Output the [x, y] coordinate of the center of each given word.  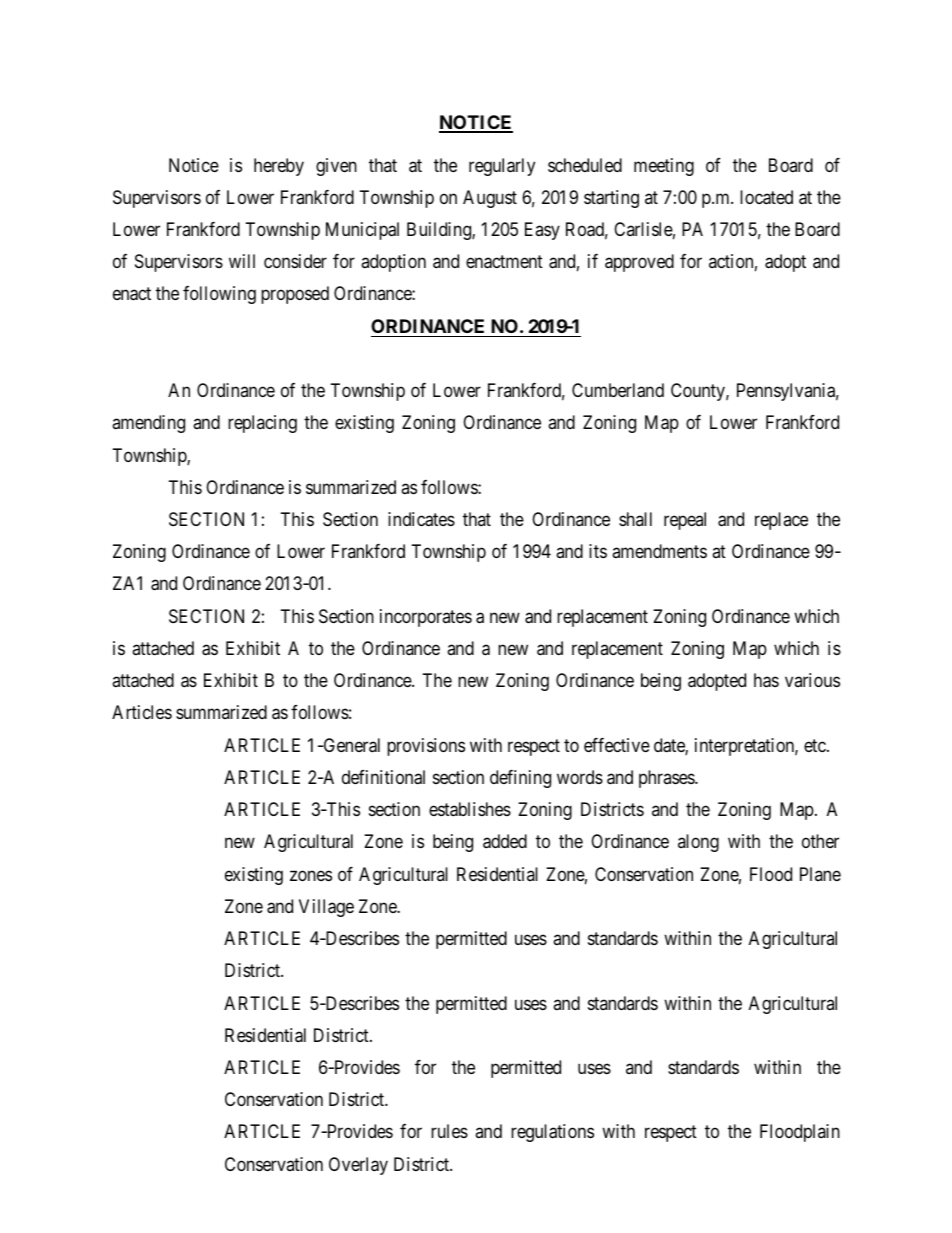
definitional [383, 777]
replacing [262, 424]
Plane [820, 874]
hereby [279, 167]
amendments [659, 551]
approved [639, 263]
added [505, 841]
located [766, 197]
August [490, 199]
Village [326, 908]
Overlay [358, 1166]
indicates [421, 519]
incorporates [426, 618]
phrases [667, 779]
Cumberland [618, 390]
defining [520, 779]
